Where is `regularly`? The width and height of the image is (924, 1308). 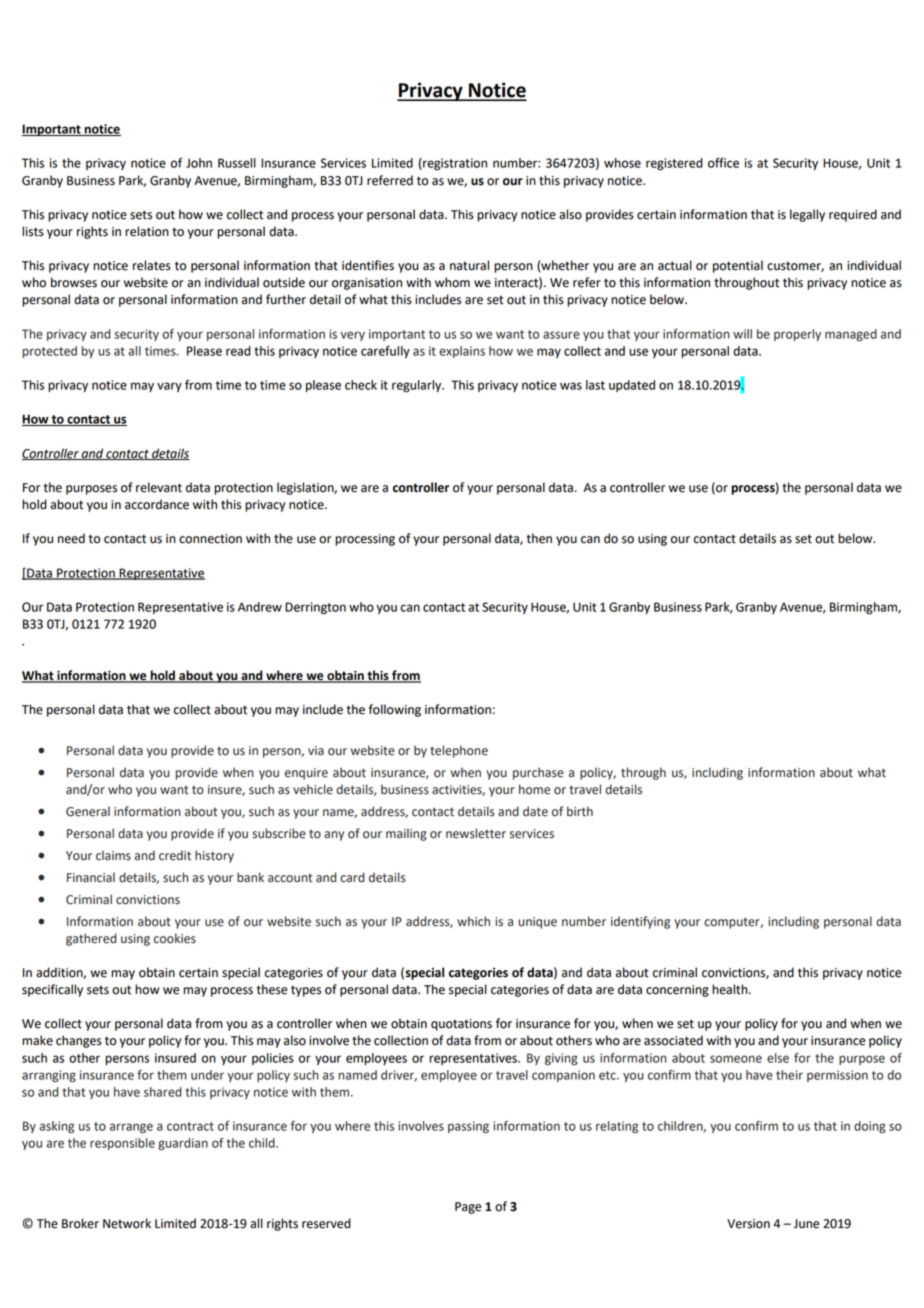
regularly is located at coordinates (418, 386).
